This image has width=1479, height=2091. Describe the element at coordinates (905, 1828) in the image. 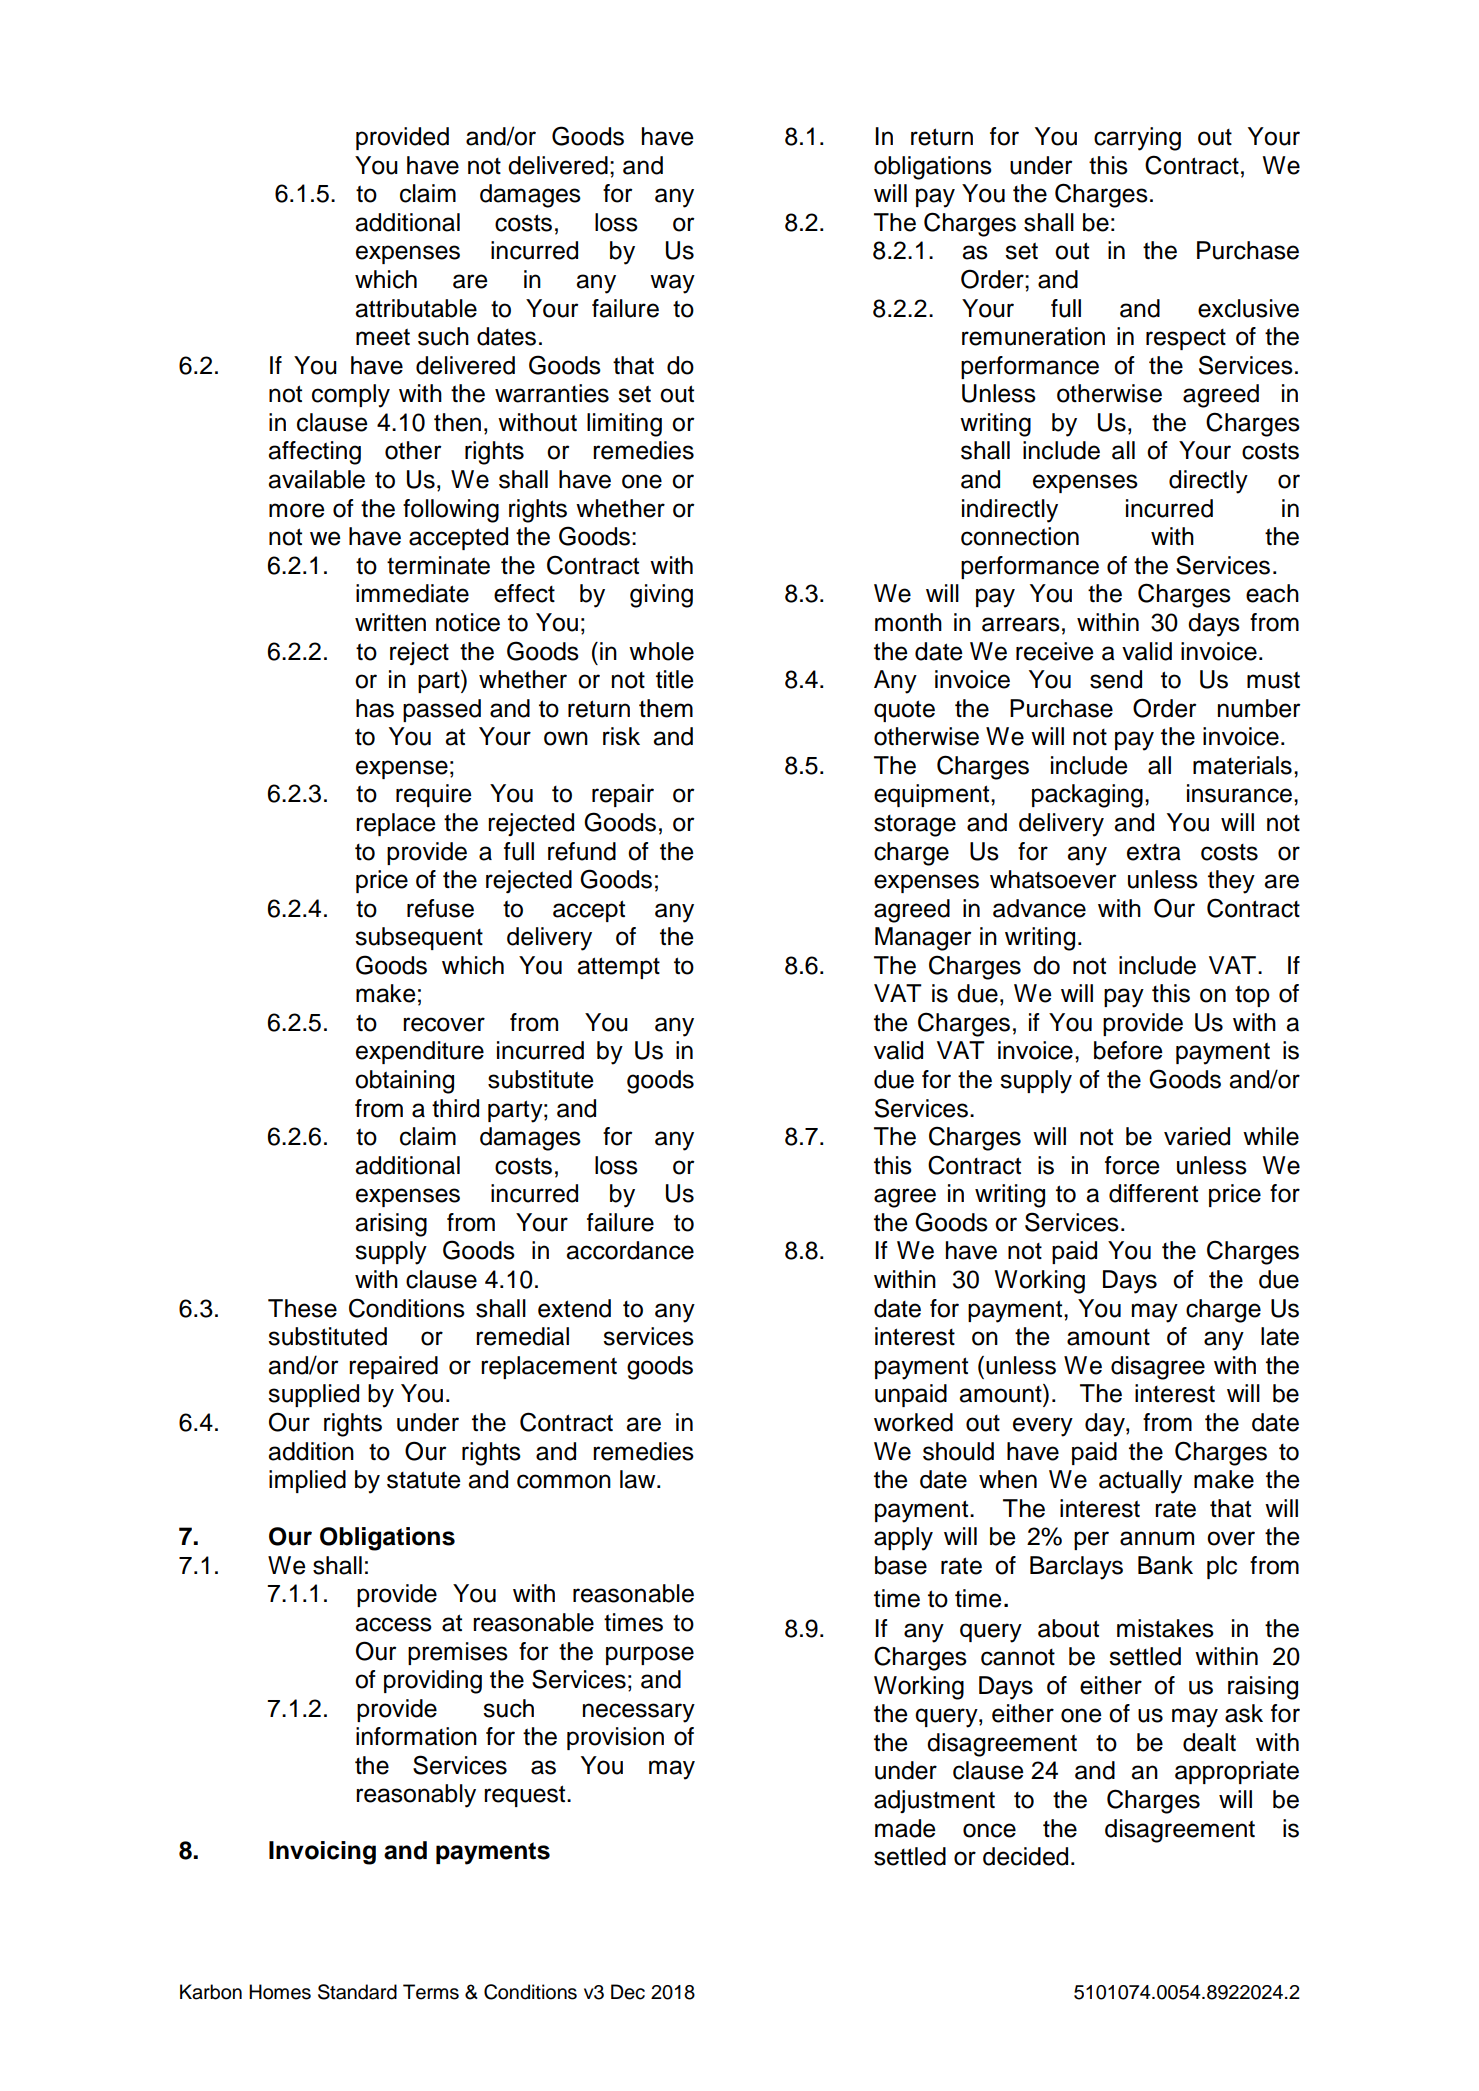

I see `made` at that location.
